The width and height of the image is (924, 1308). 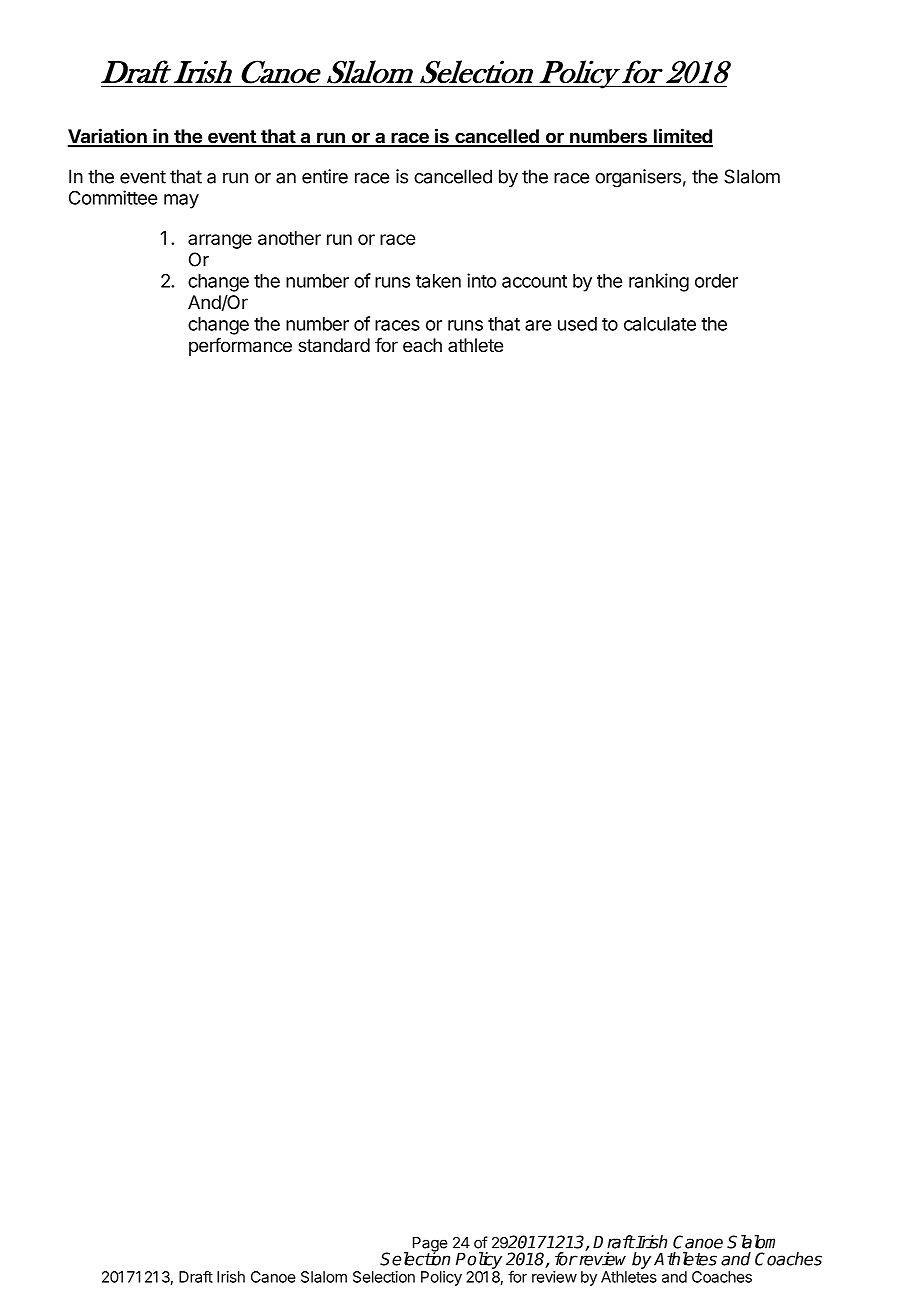 What do you see at coordinates (577, 324) in the image?
I see `used` at bounding box center [577, 324].
